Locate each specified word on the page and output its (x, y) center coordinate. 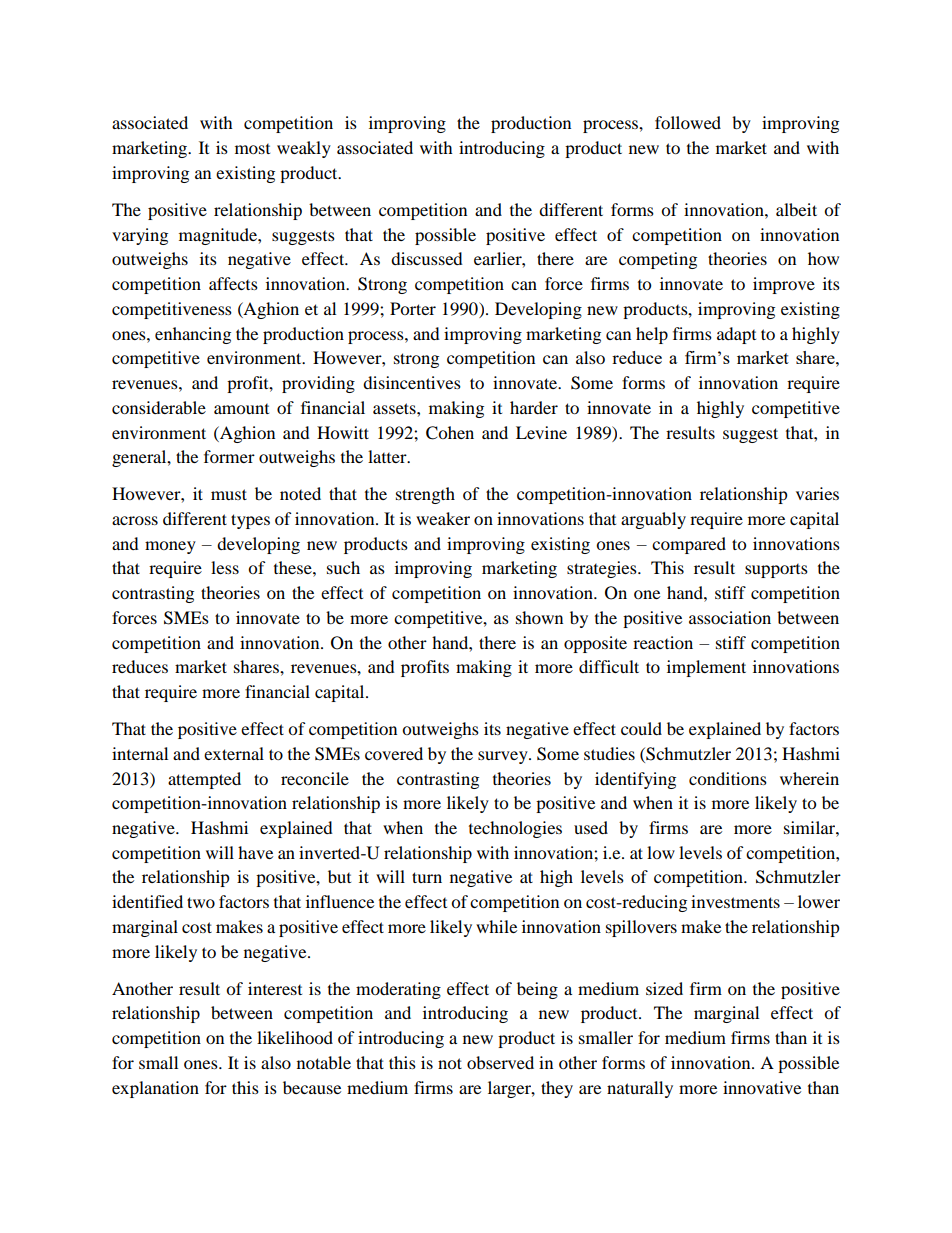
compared (689, 545)
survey (504, 757)
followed (688, 122)
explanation (155, 1089)
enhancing (193, 335)
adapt (736, 335)
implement (706, 668)
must (229, 494)
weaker (443, 518)
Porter (413, 308)
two (201, 902)
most (252, 149)
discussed (427, 258)
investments (735, 901)
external (234, 753)
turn (427, 877)
